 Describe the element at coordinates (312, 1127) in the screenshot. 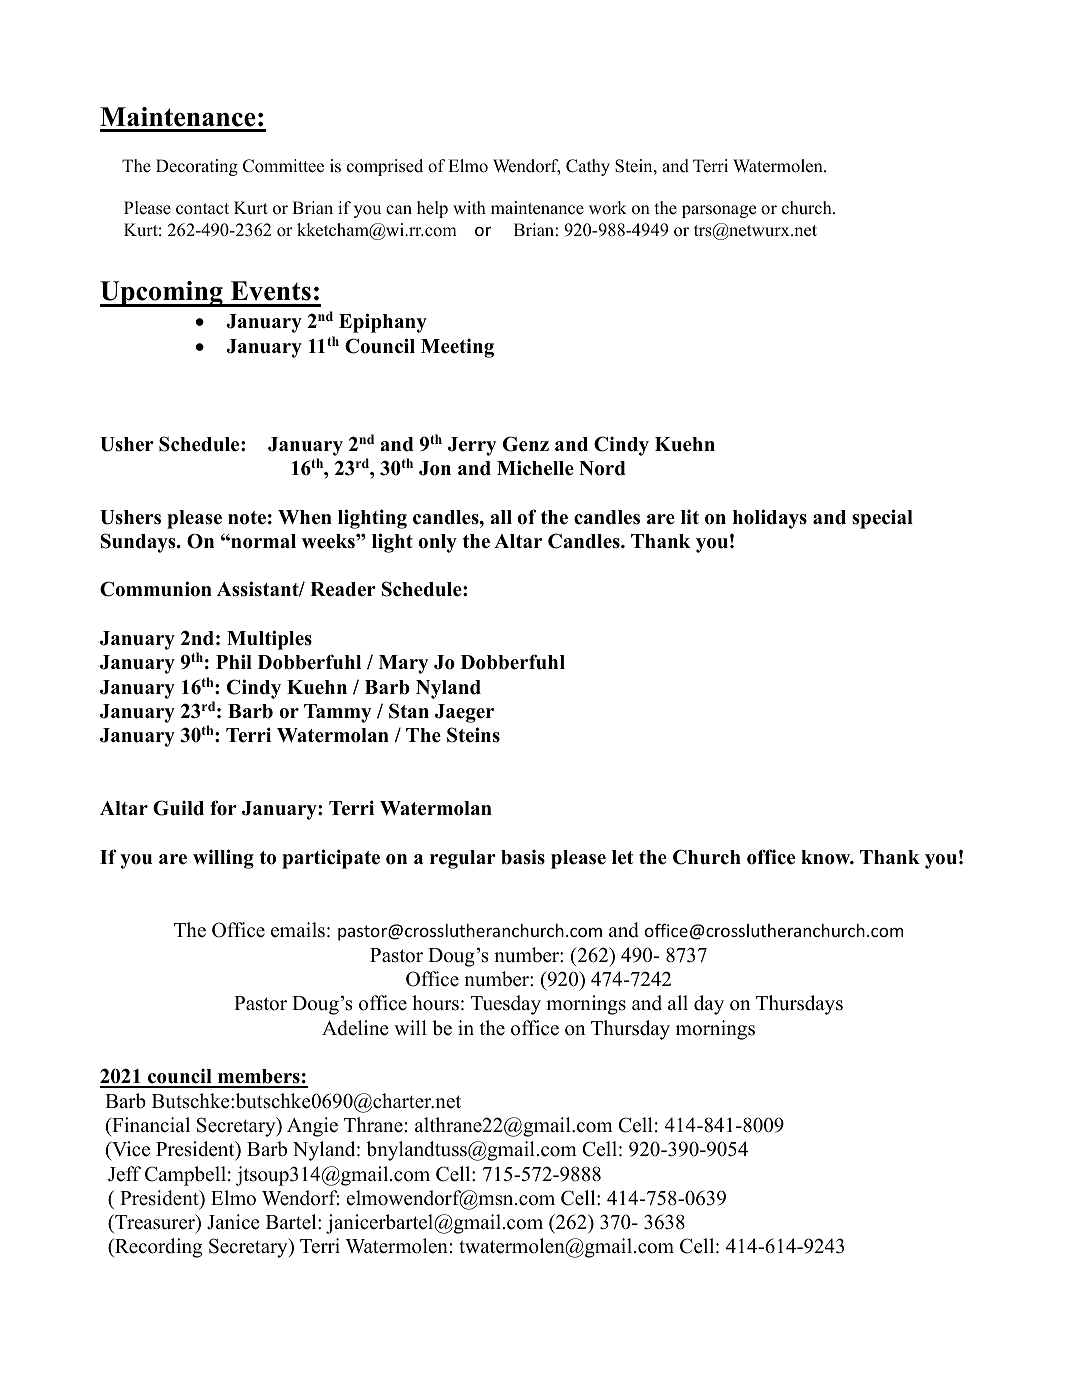

I see `Angie` at that location.
